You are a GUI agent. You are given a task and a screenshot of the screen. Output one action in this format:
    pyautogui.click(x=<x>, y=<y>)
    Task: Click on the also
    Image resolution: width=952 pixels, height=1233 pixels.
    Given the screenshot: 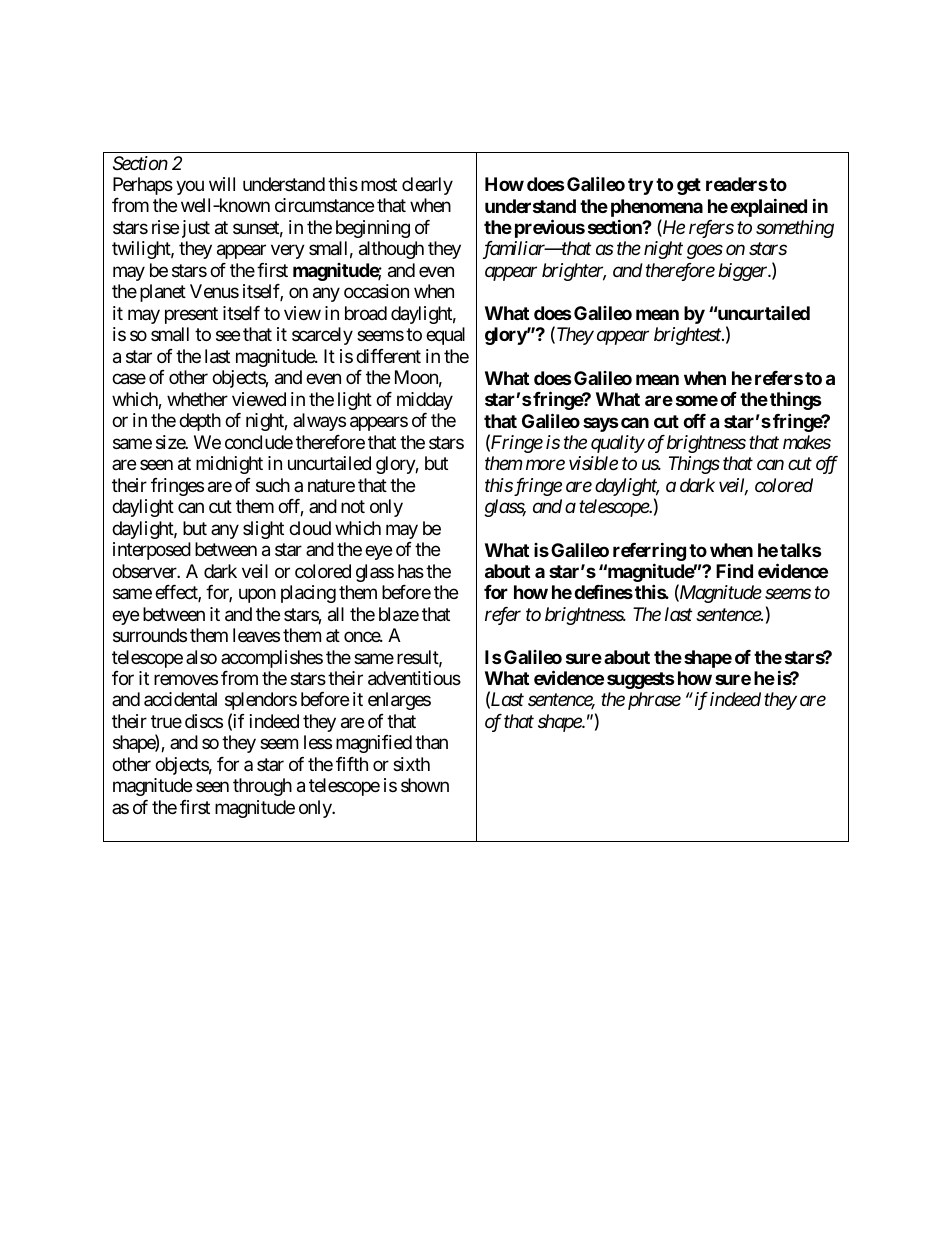 What is the action you would take?
    pyautogui.click(x=201, y=657)
